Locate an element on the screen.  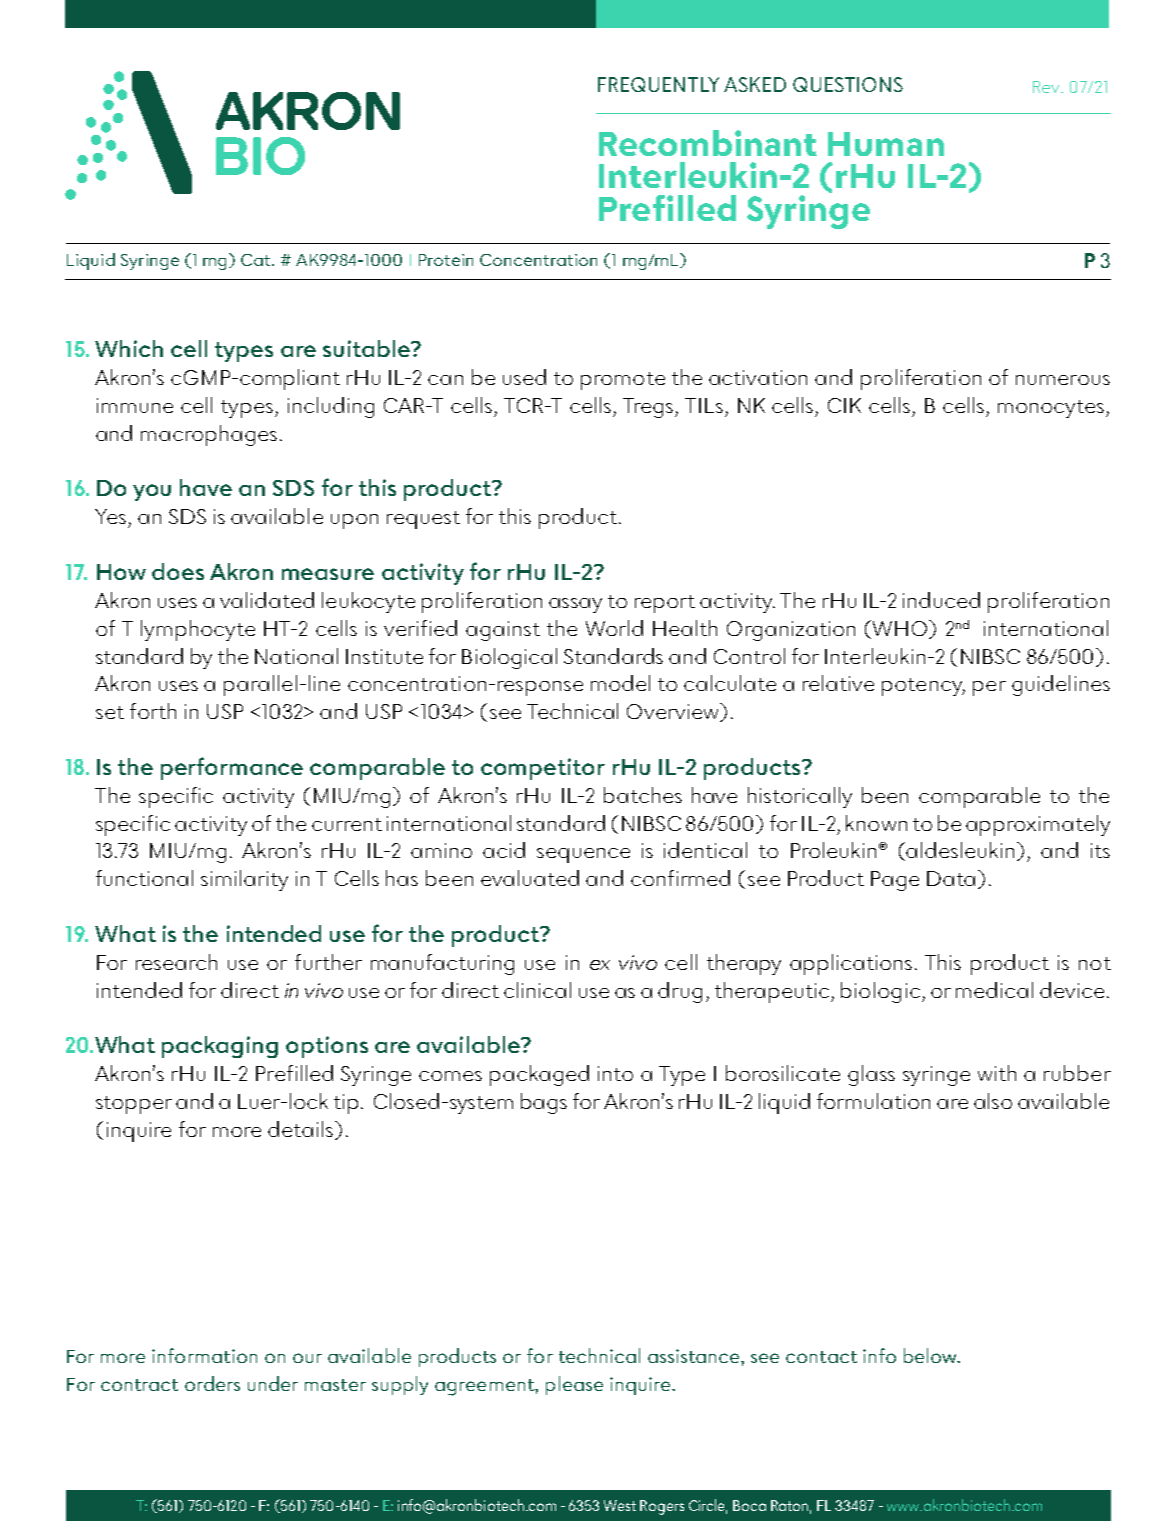
Rev is located at coordinates (1047, 87).
